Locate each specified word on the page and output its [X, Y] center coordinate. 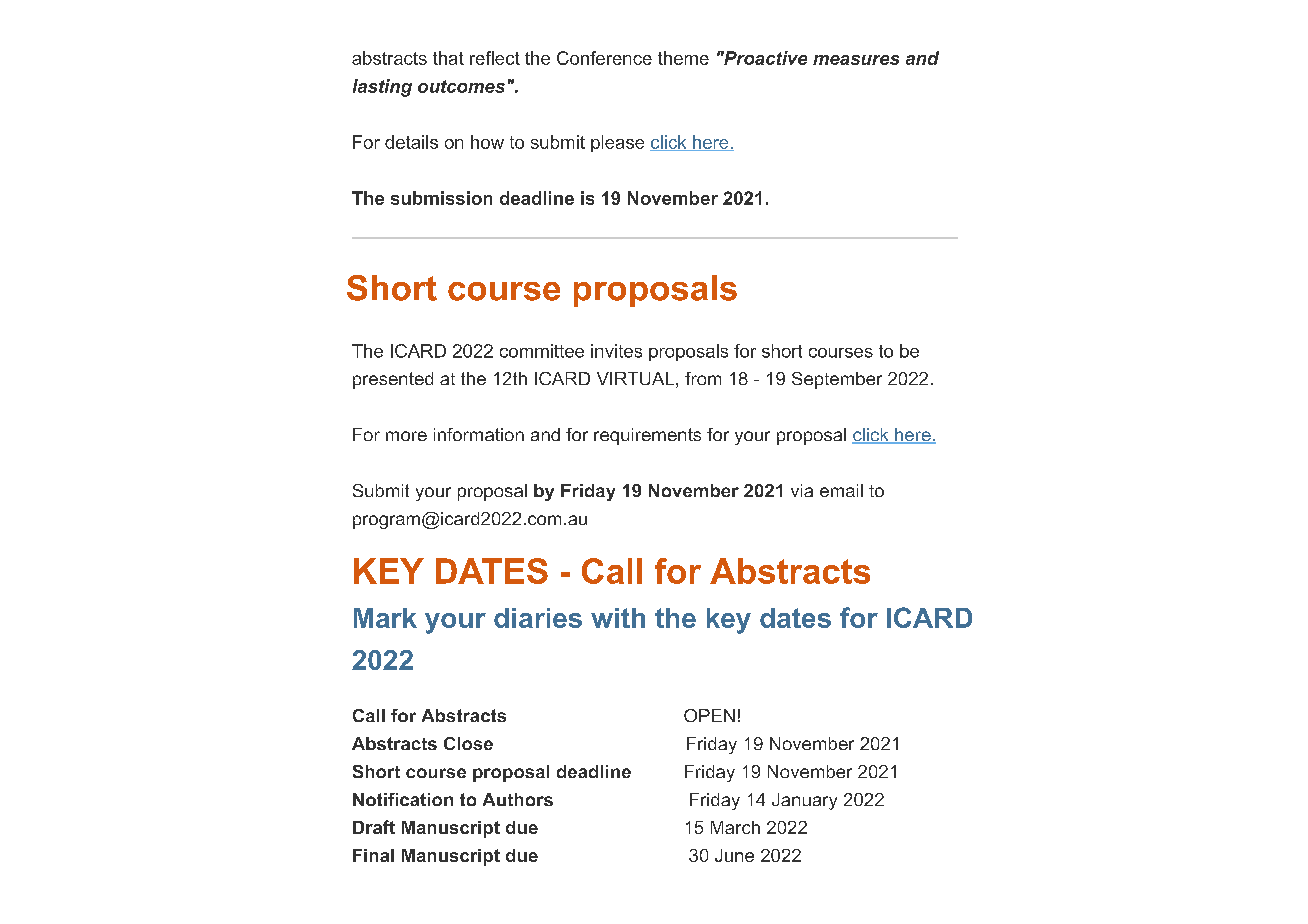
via [802, 490]
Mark [385, 618]
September [837, 380]
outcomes [461, 86]
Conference [604, 58]
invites [616, 351]
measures [856, 60]
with [618, 618]
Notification [403, 799]
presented [393, 380]
